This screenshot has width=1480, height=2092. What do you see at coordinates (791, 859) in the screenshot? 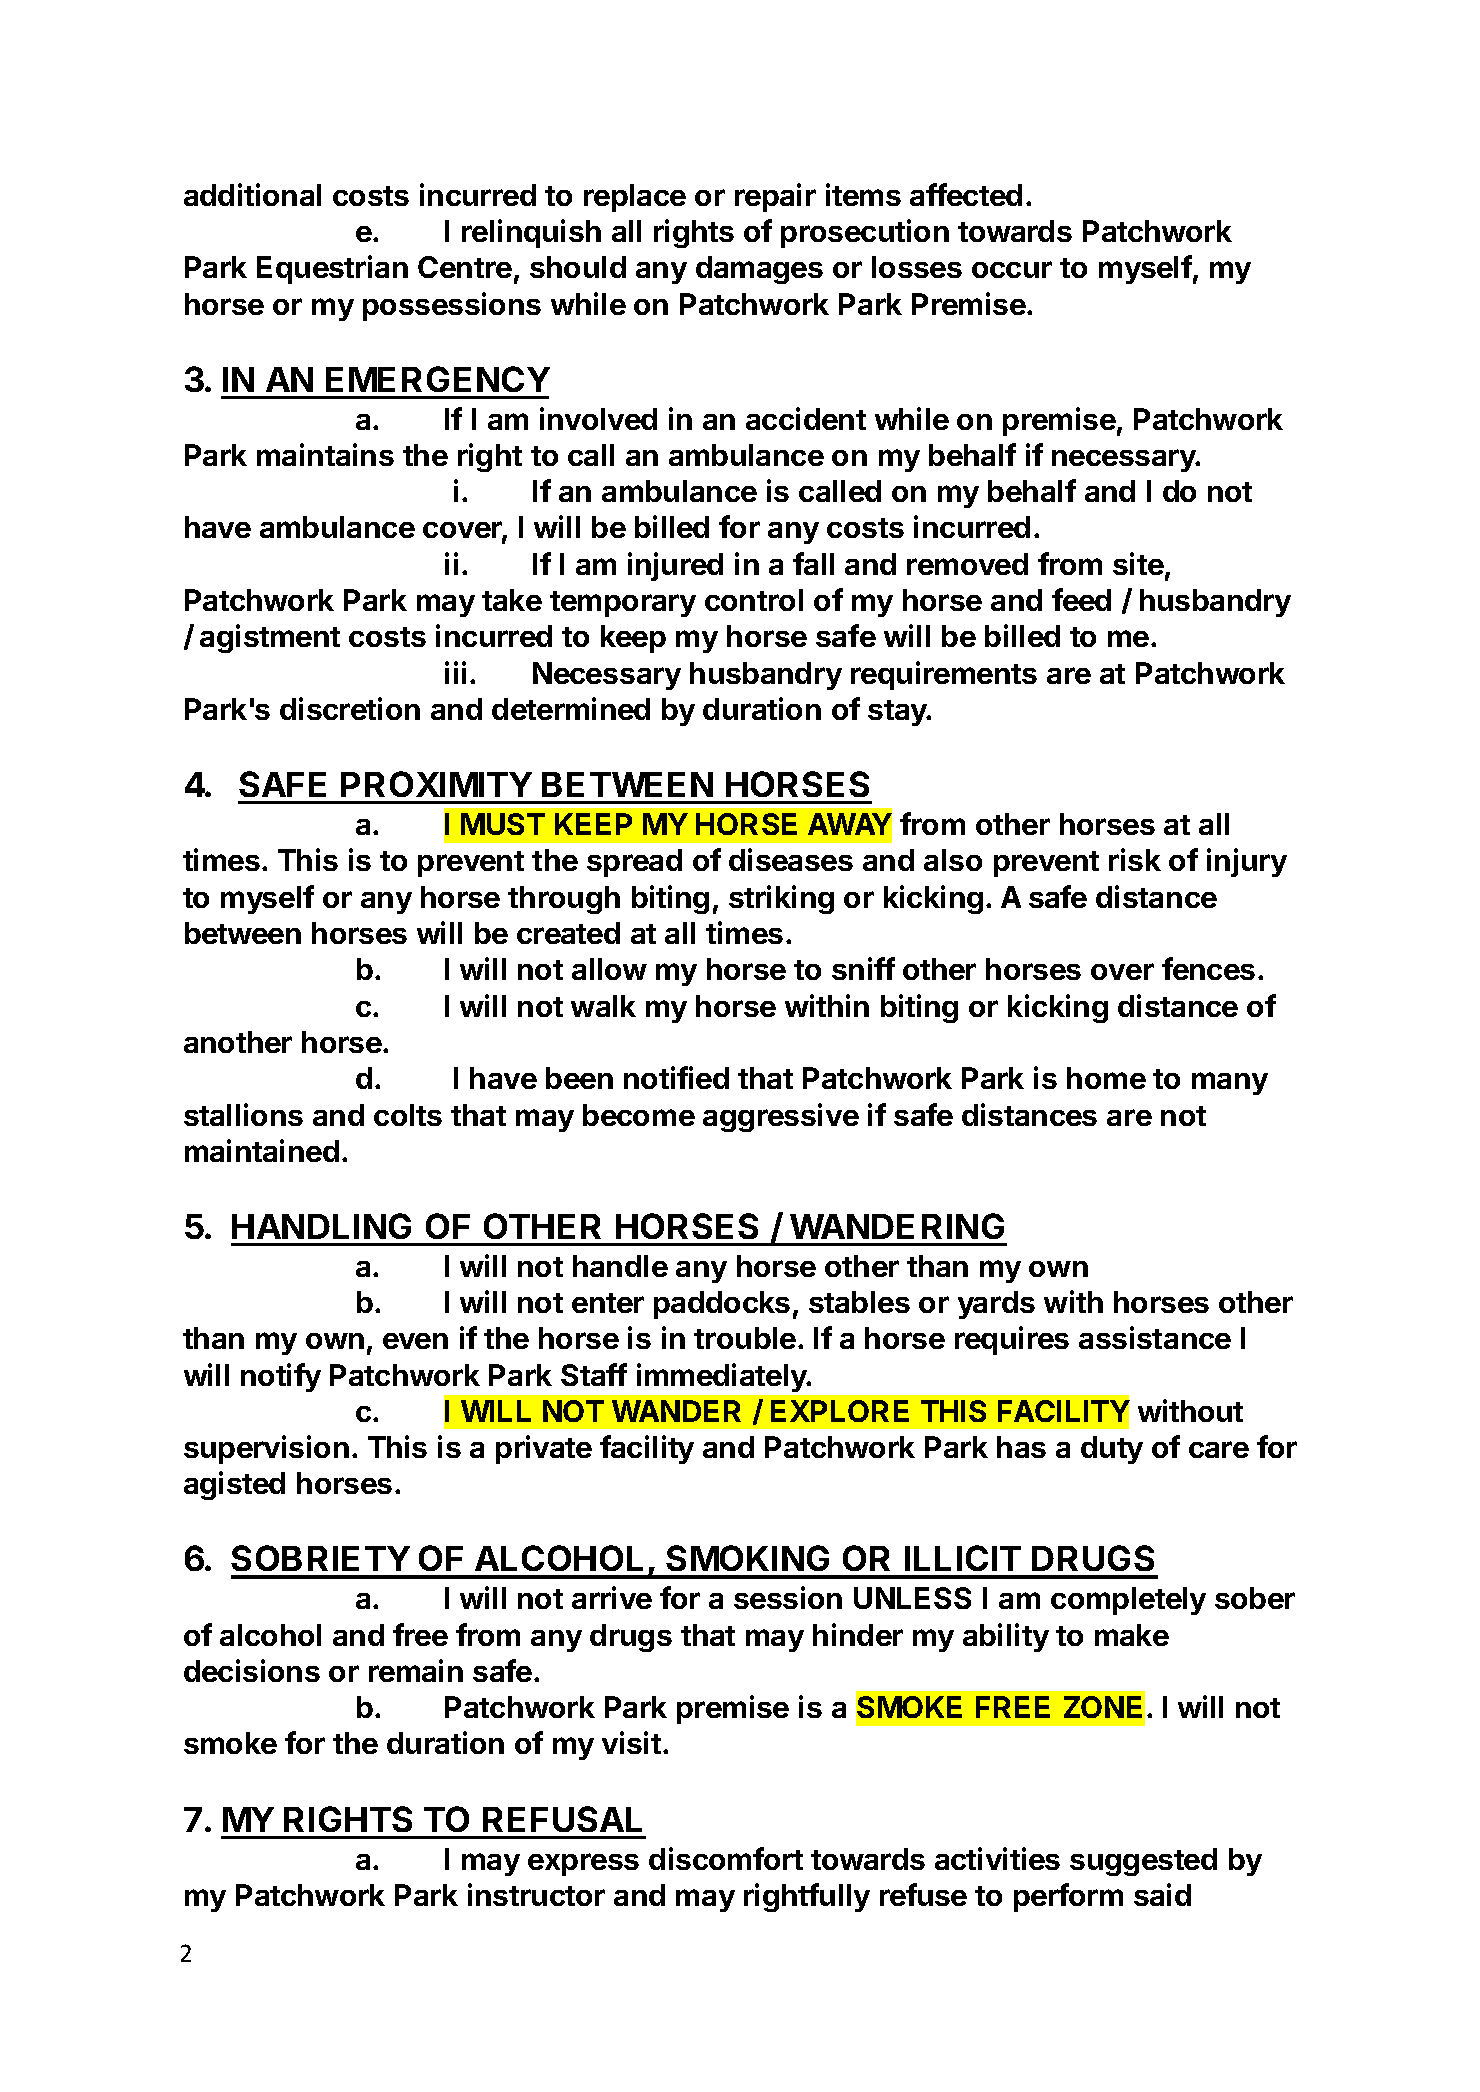
I see `diseases` at bounding box center [791, 859].
